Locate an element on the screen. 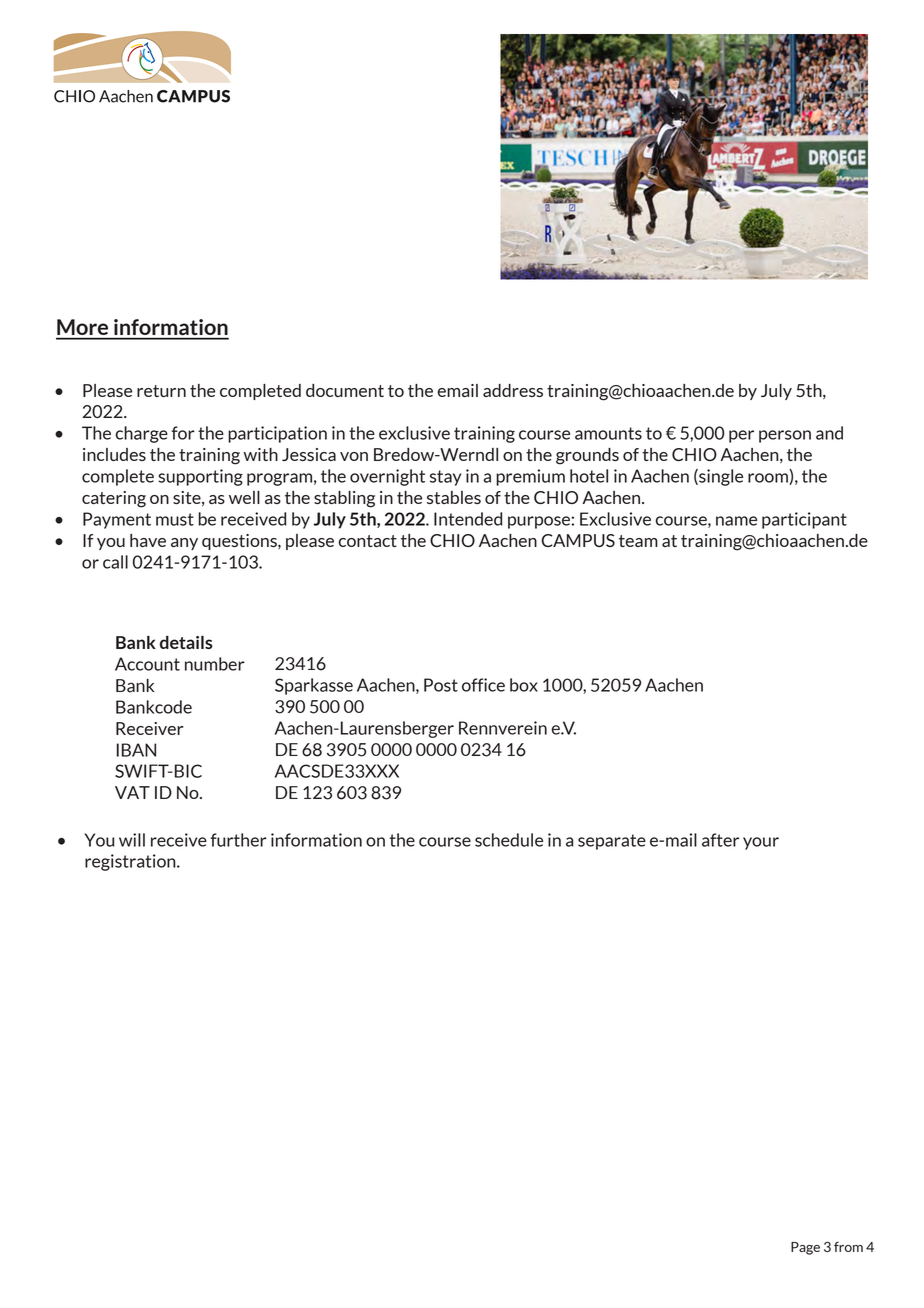 The width and height of the screenshot is (924, 1308). registration is located at coordinates (131, 862).
